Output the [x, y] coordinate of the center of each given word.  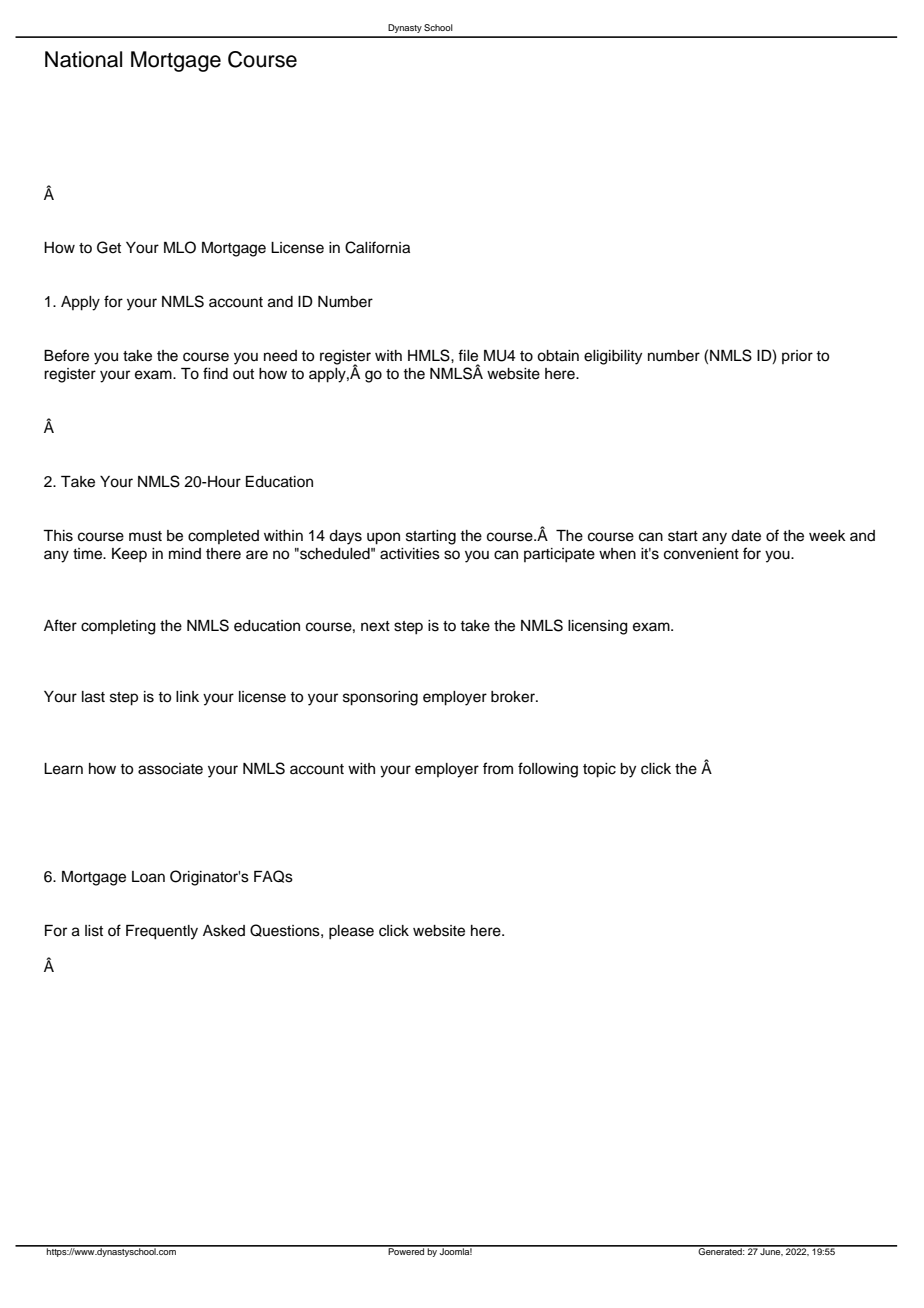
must [145, 536]
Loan [148, 877]
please [351, 932]
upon [383, 538]
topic [599, 770]
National [83, 59]
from [498, 768]
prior [797, 357]
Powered [406, 1250]
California [377, 247]
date [746, 536]
